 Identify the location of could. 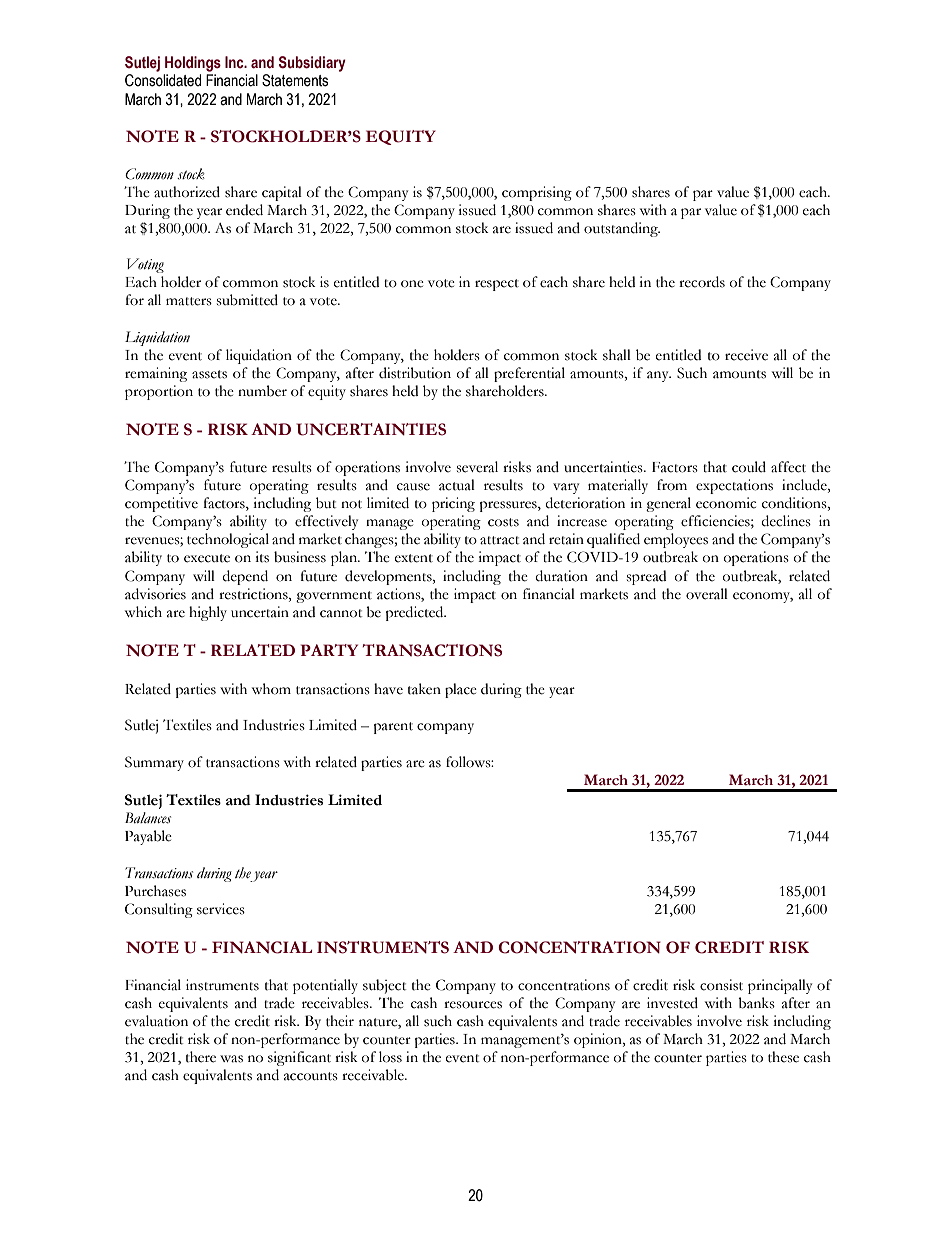
(749, 467).
